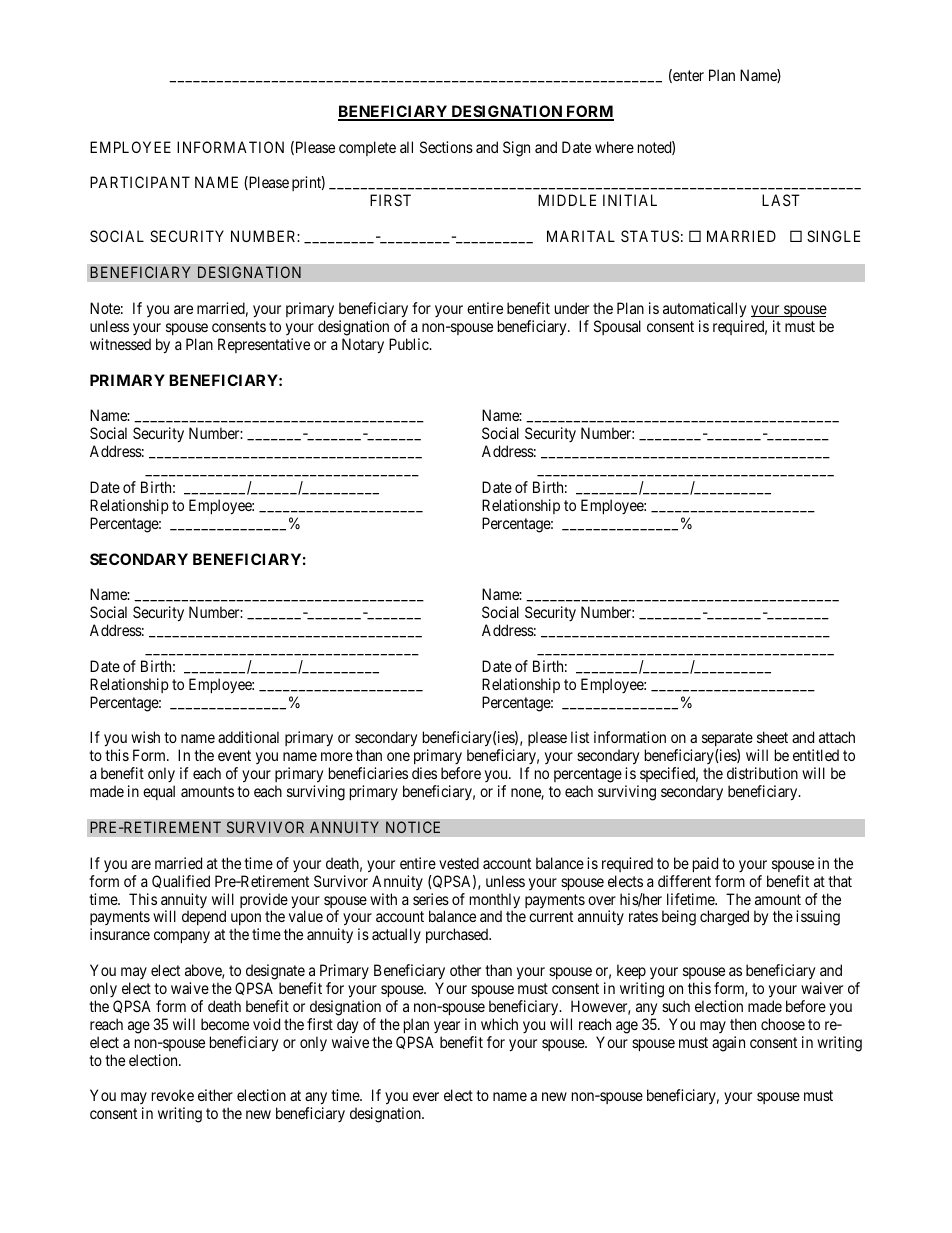 The height and width of the screenshot is (1233, 952). I want to click on dies, so click(424, 773).
